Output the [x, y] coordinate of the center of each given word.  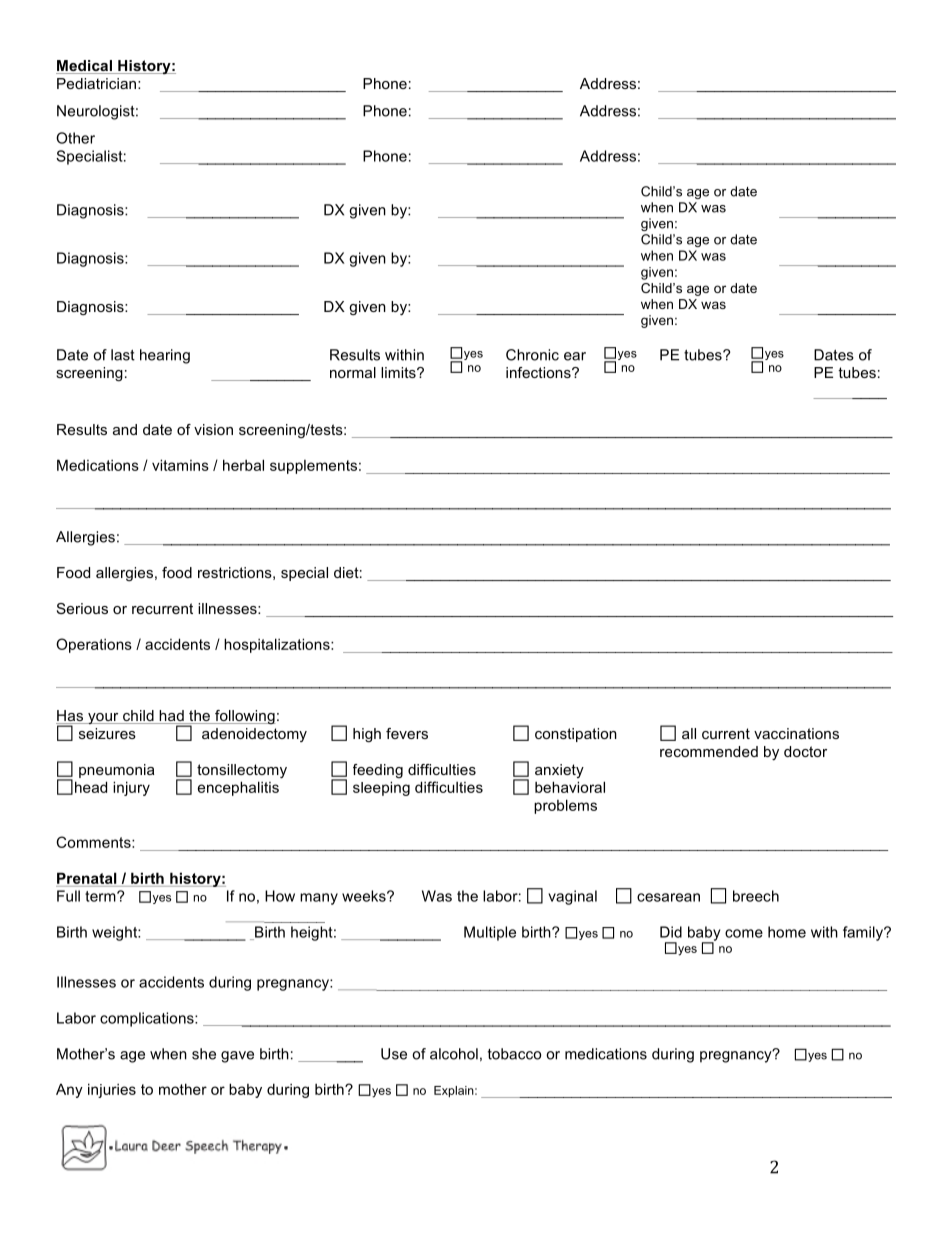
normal [353, 372]
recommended [709, 751]
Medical [85, 67]
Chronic [532, 355]
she [204, 1054]
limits [399, 372]
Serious [82, 608]
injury [131, 788]
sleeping [381, 788]
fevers [407, 733]
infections [539, 372]
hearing [165, 356]
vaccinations [796, 733]
